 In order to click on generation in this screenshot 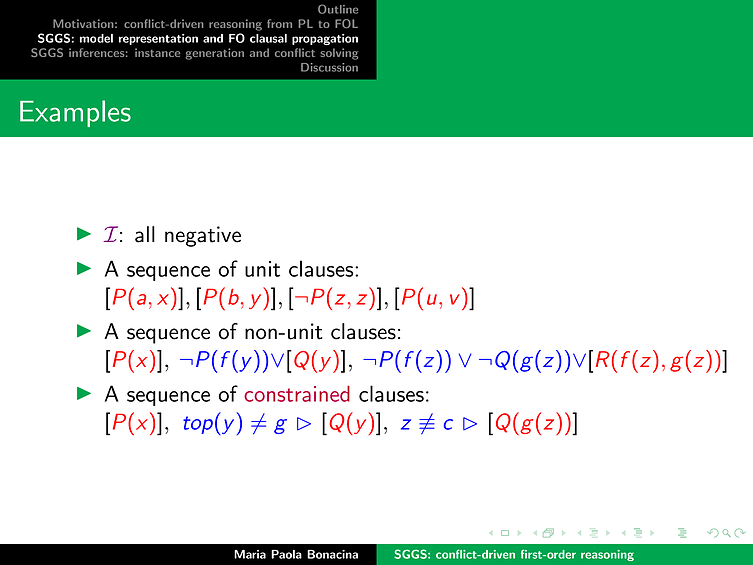, I will do `click(215, 54)`.
